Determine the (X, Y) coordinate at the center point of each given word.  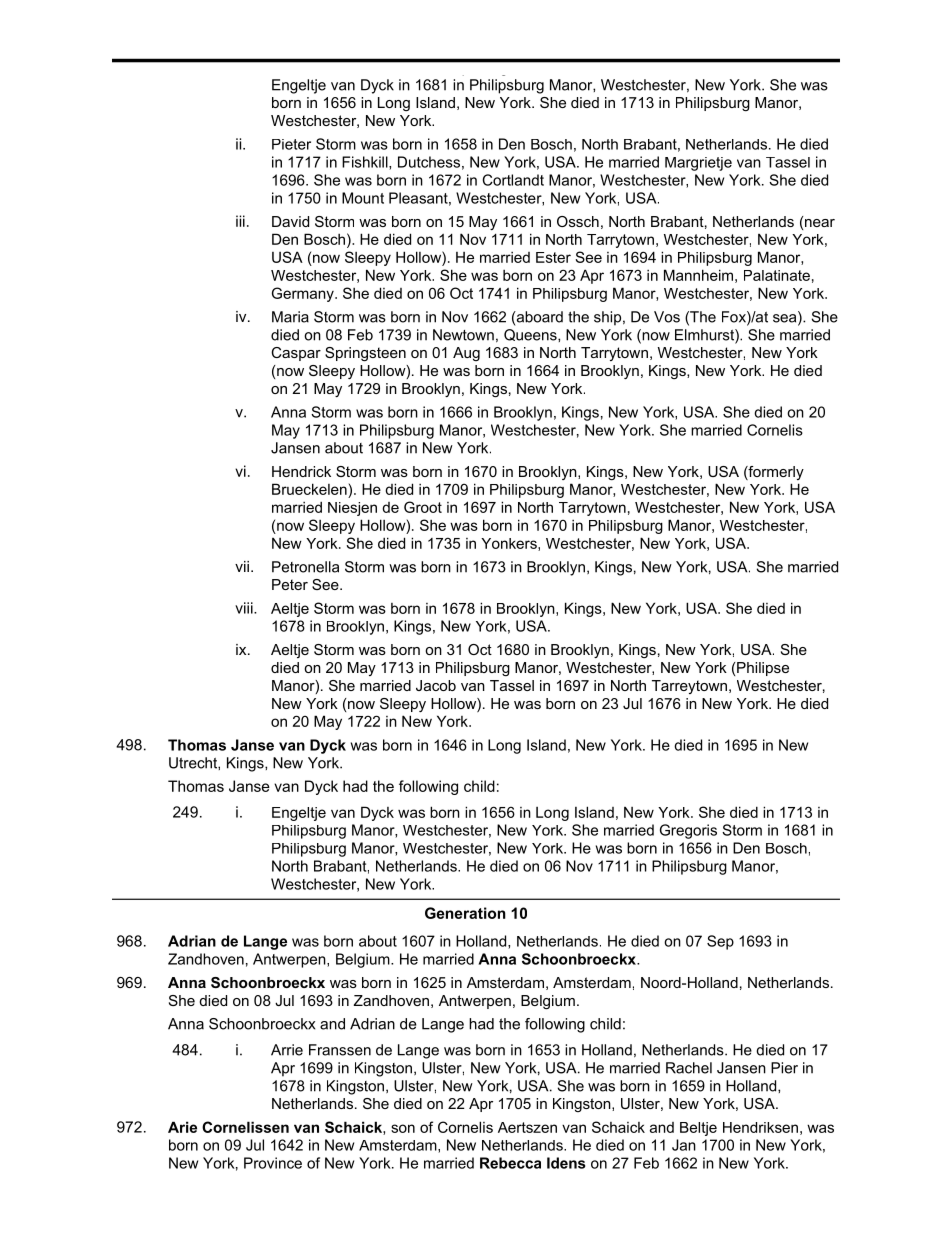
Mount (363, 198)
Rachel (689, 1068)
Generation (465, 913)
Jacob (436, 685)
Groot (423, 507)
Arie (182, 1127)
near (819, 221)
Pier (784, 1068)
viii (245, 608)
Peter (290, 584)
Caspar (296, 354)
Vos (667, 317)
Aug (466, 354)
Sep (720, 942)
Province (273, 1163)
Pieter (291, 144)
